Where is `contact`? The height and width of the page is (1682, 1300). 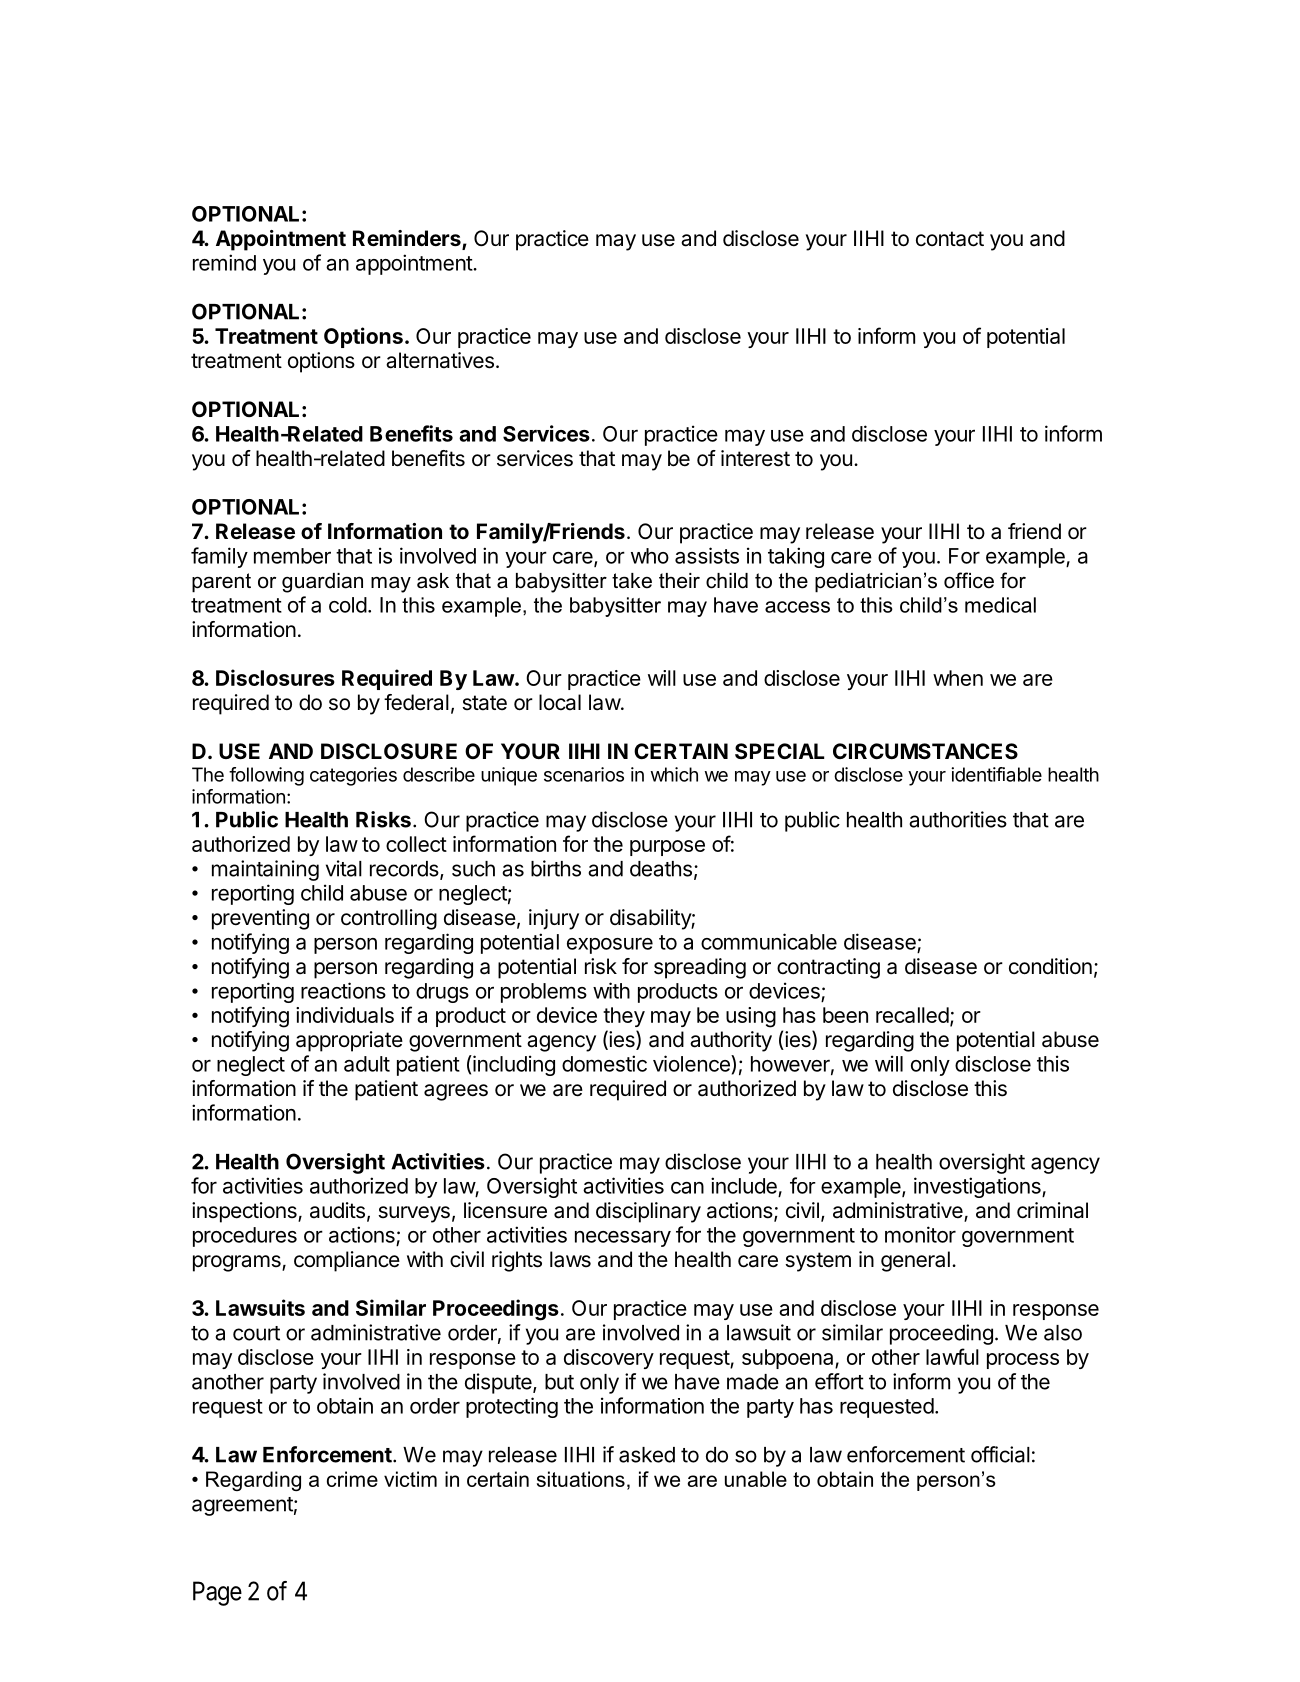
contact is located at coordinates (950, 239).
